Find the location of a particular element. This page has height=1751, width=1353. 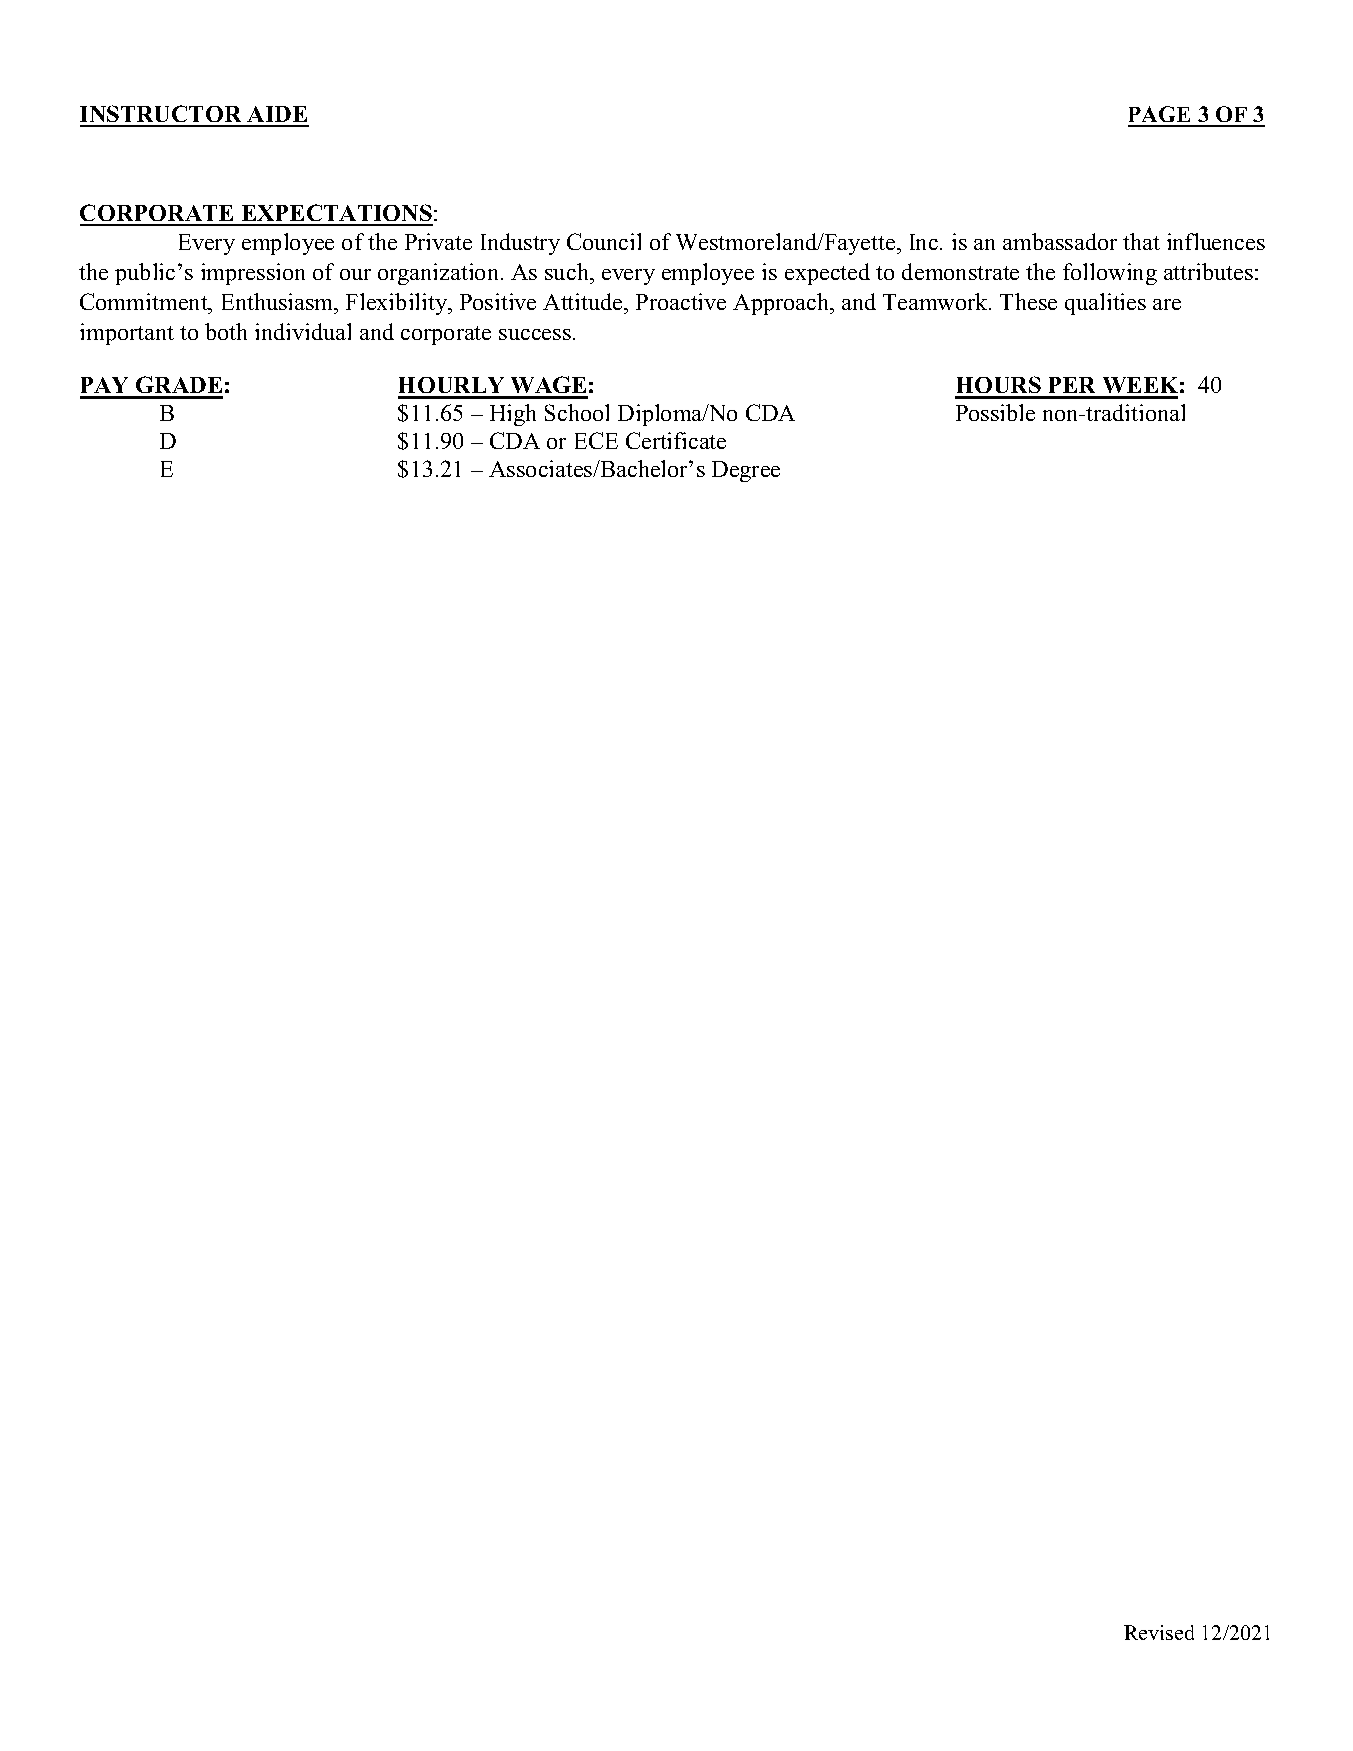

success is located at coordinates (535, 334).
